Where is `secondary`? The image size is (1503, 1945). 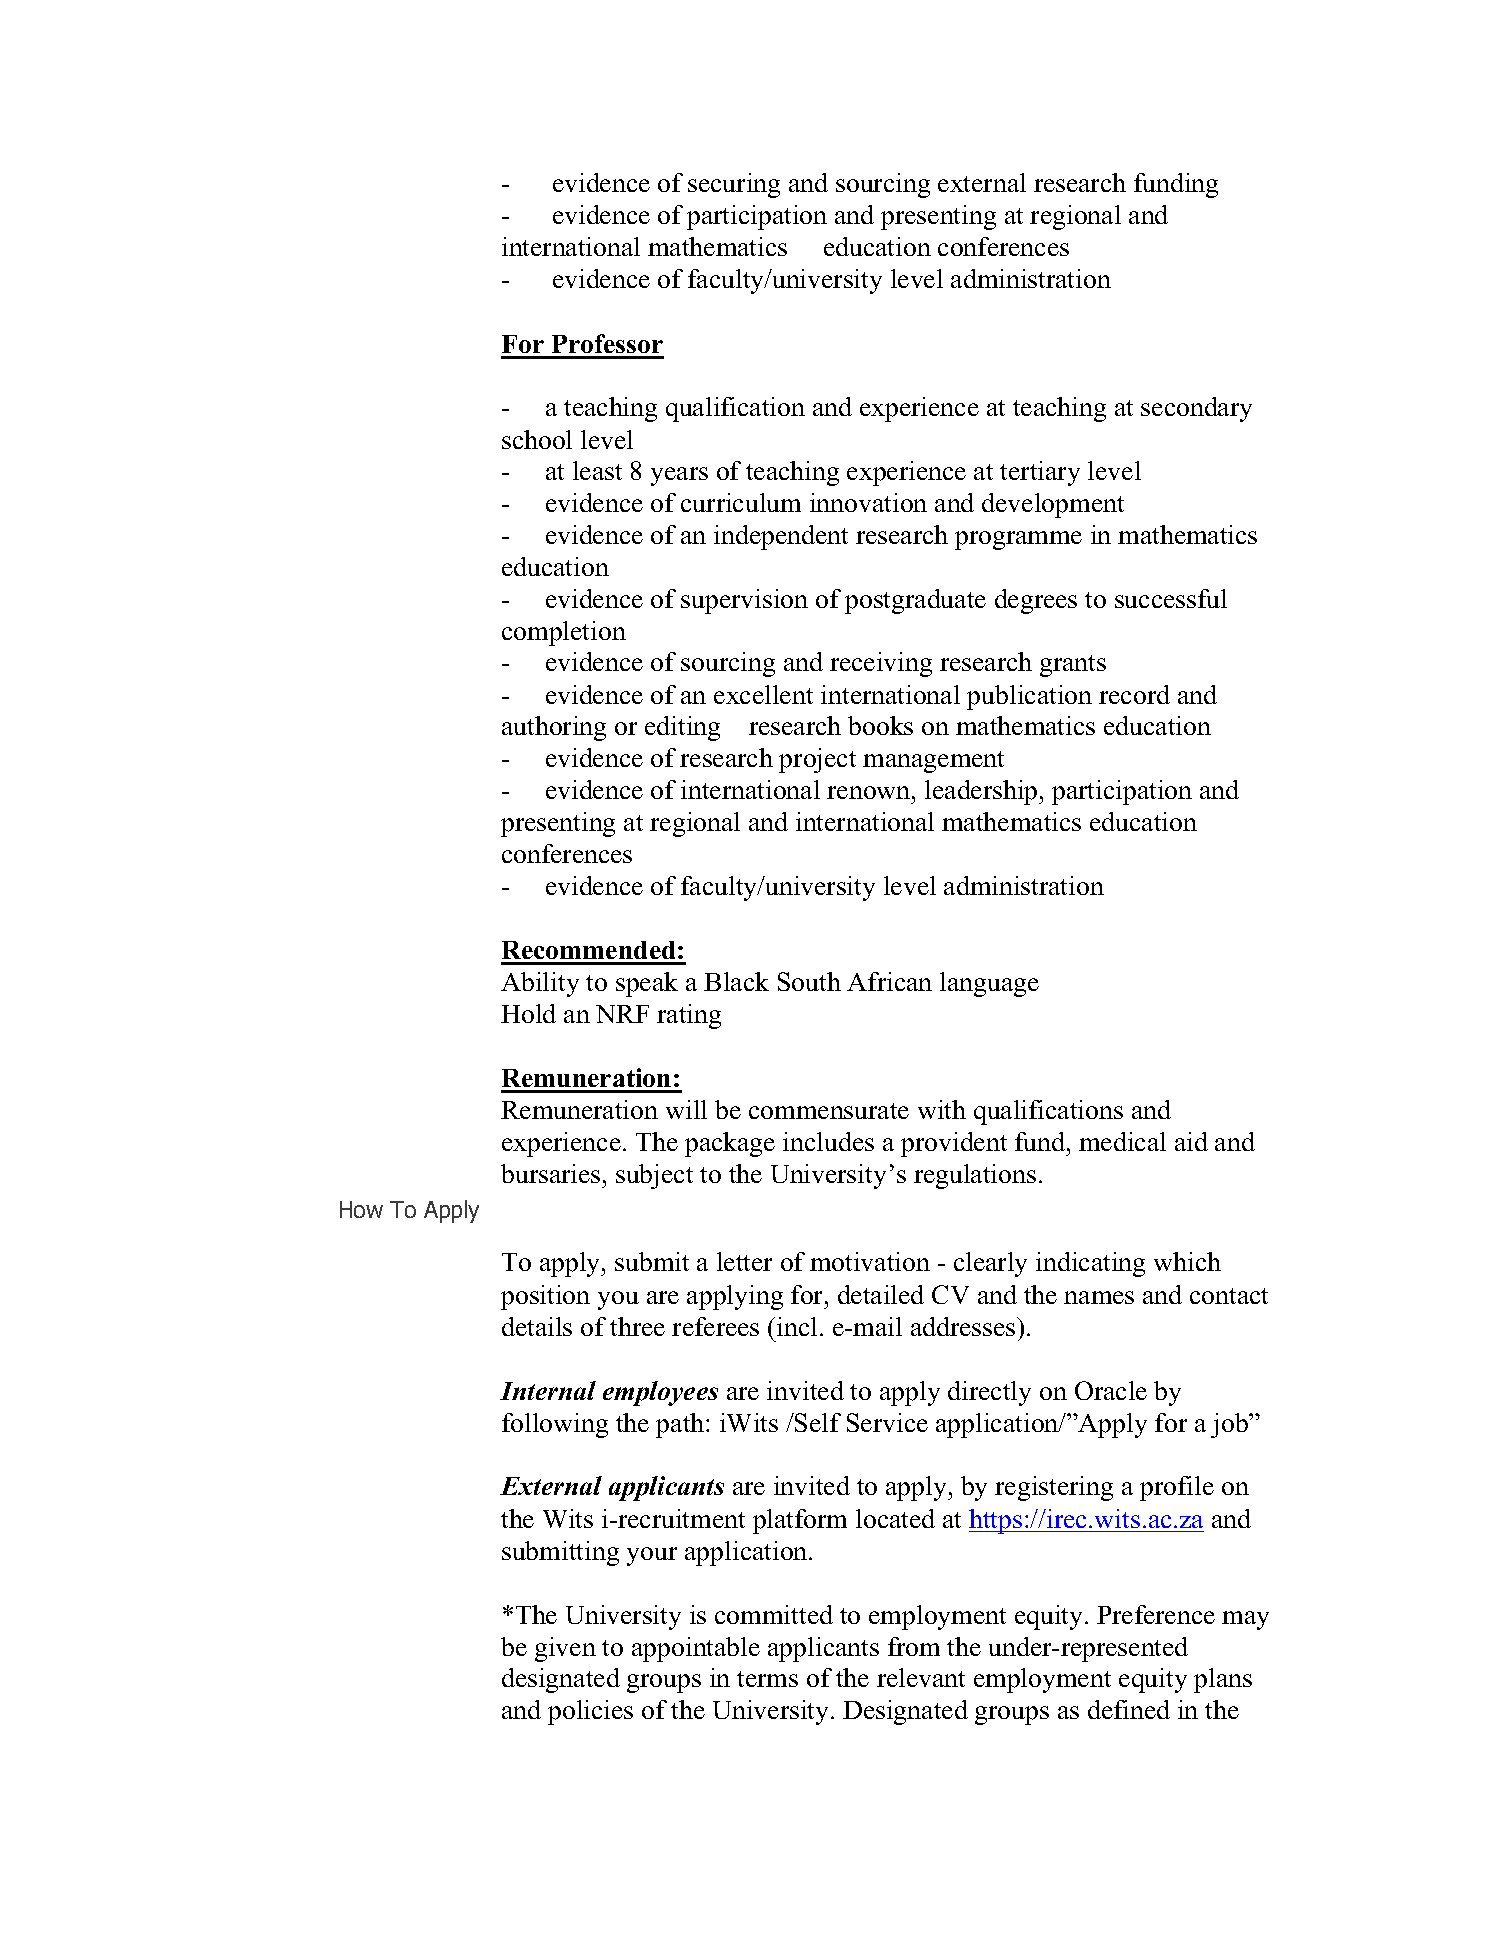
secondary is located at coordinates (1196, 409).
